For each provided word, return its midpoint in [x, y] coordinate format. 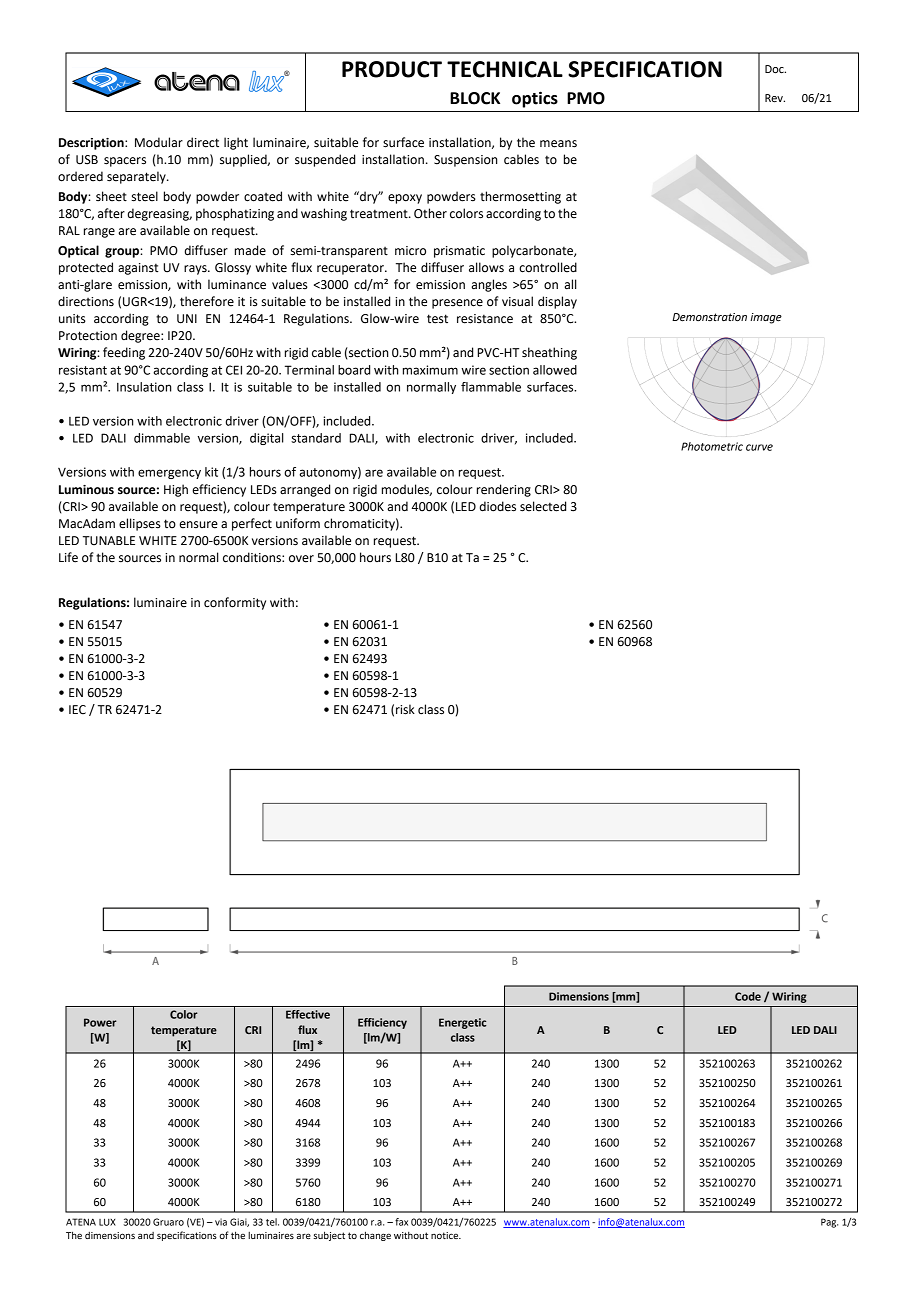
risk [405, 709]
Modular [159, 142]
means [558, 144]
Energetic [462, 1023]
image [766, 318]
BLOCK [475, 98]
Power [100, 1022]
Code [748, 996]
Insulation [144, 387]
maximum [430, 370]
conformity [235, 603]
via [221, 1222]
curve [759, 447]
